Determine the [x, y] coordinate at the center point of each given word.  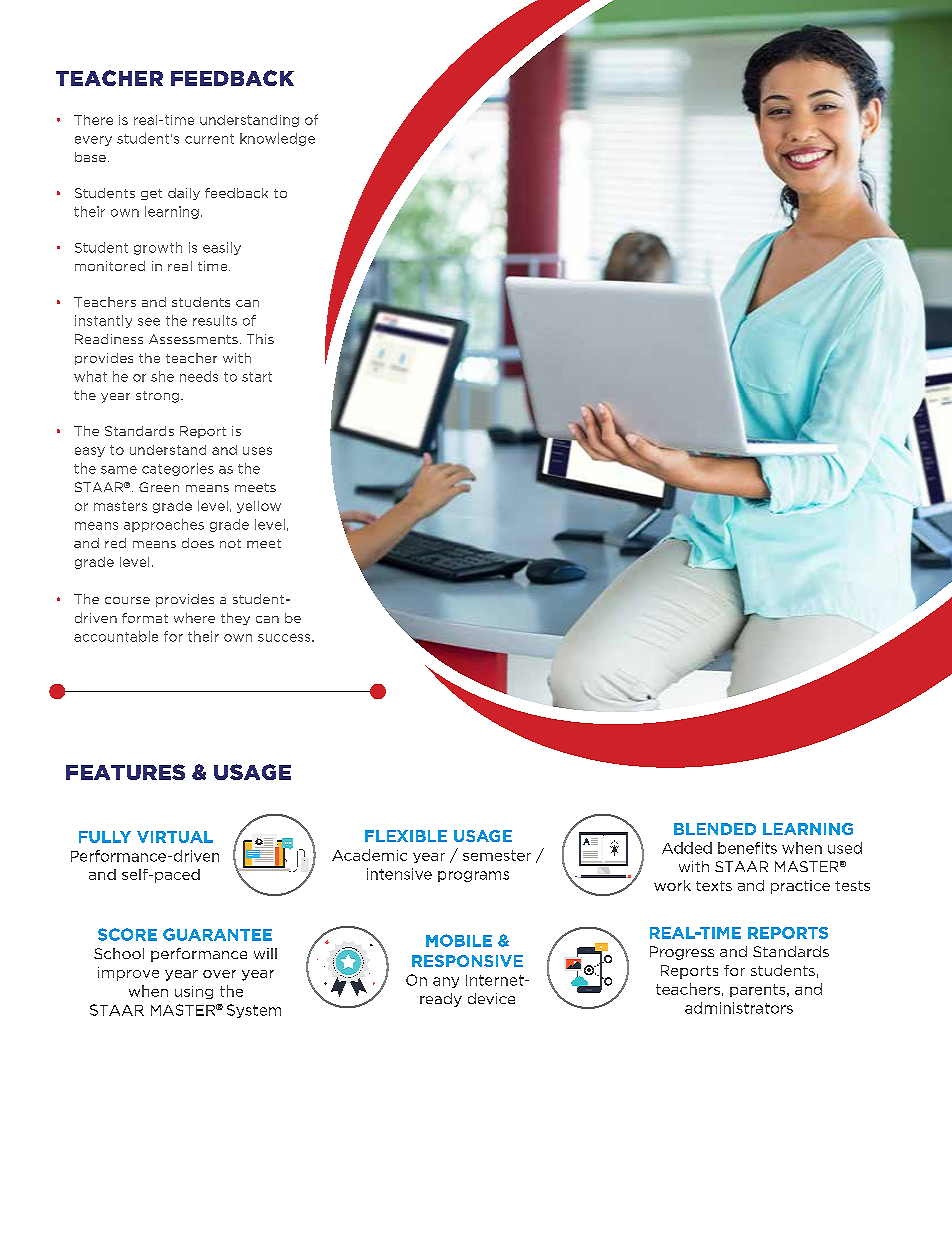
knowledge [277, 139]
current [209, 139]
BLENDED [715, 829]
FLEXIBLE [406, 836]
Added [687, 848]
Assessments [193, 339]
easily [222, 248]
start [257, 377]
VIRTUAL [175, 837]
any [446, 982]
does [198, 543]
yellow [259, 507]
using [194, 992]
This [260, 339]
